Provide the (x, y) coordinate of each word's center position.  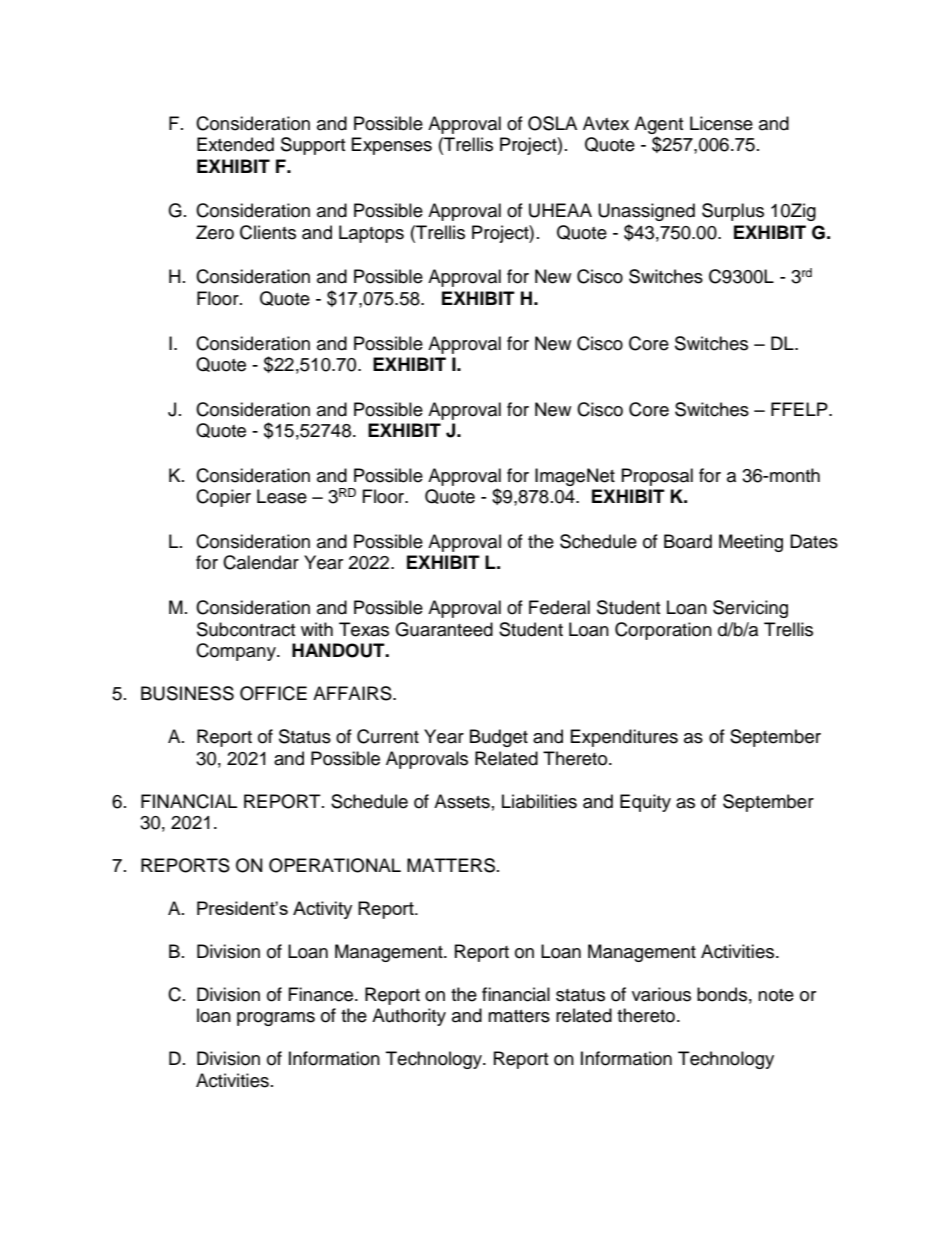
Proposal (657, 477)
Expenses (392, 146)
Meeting (751, 543)
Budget (499, 738)
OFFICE (273, 693)
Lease (282, 496)
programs (276, 1019)
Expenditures (624, 738)
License (721, 123)
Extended (235, 144)
